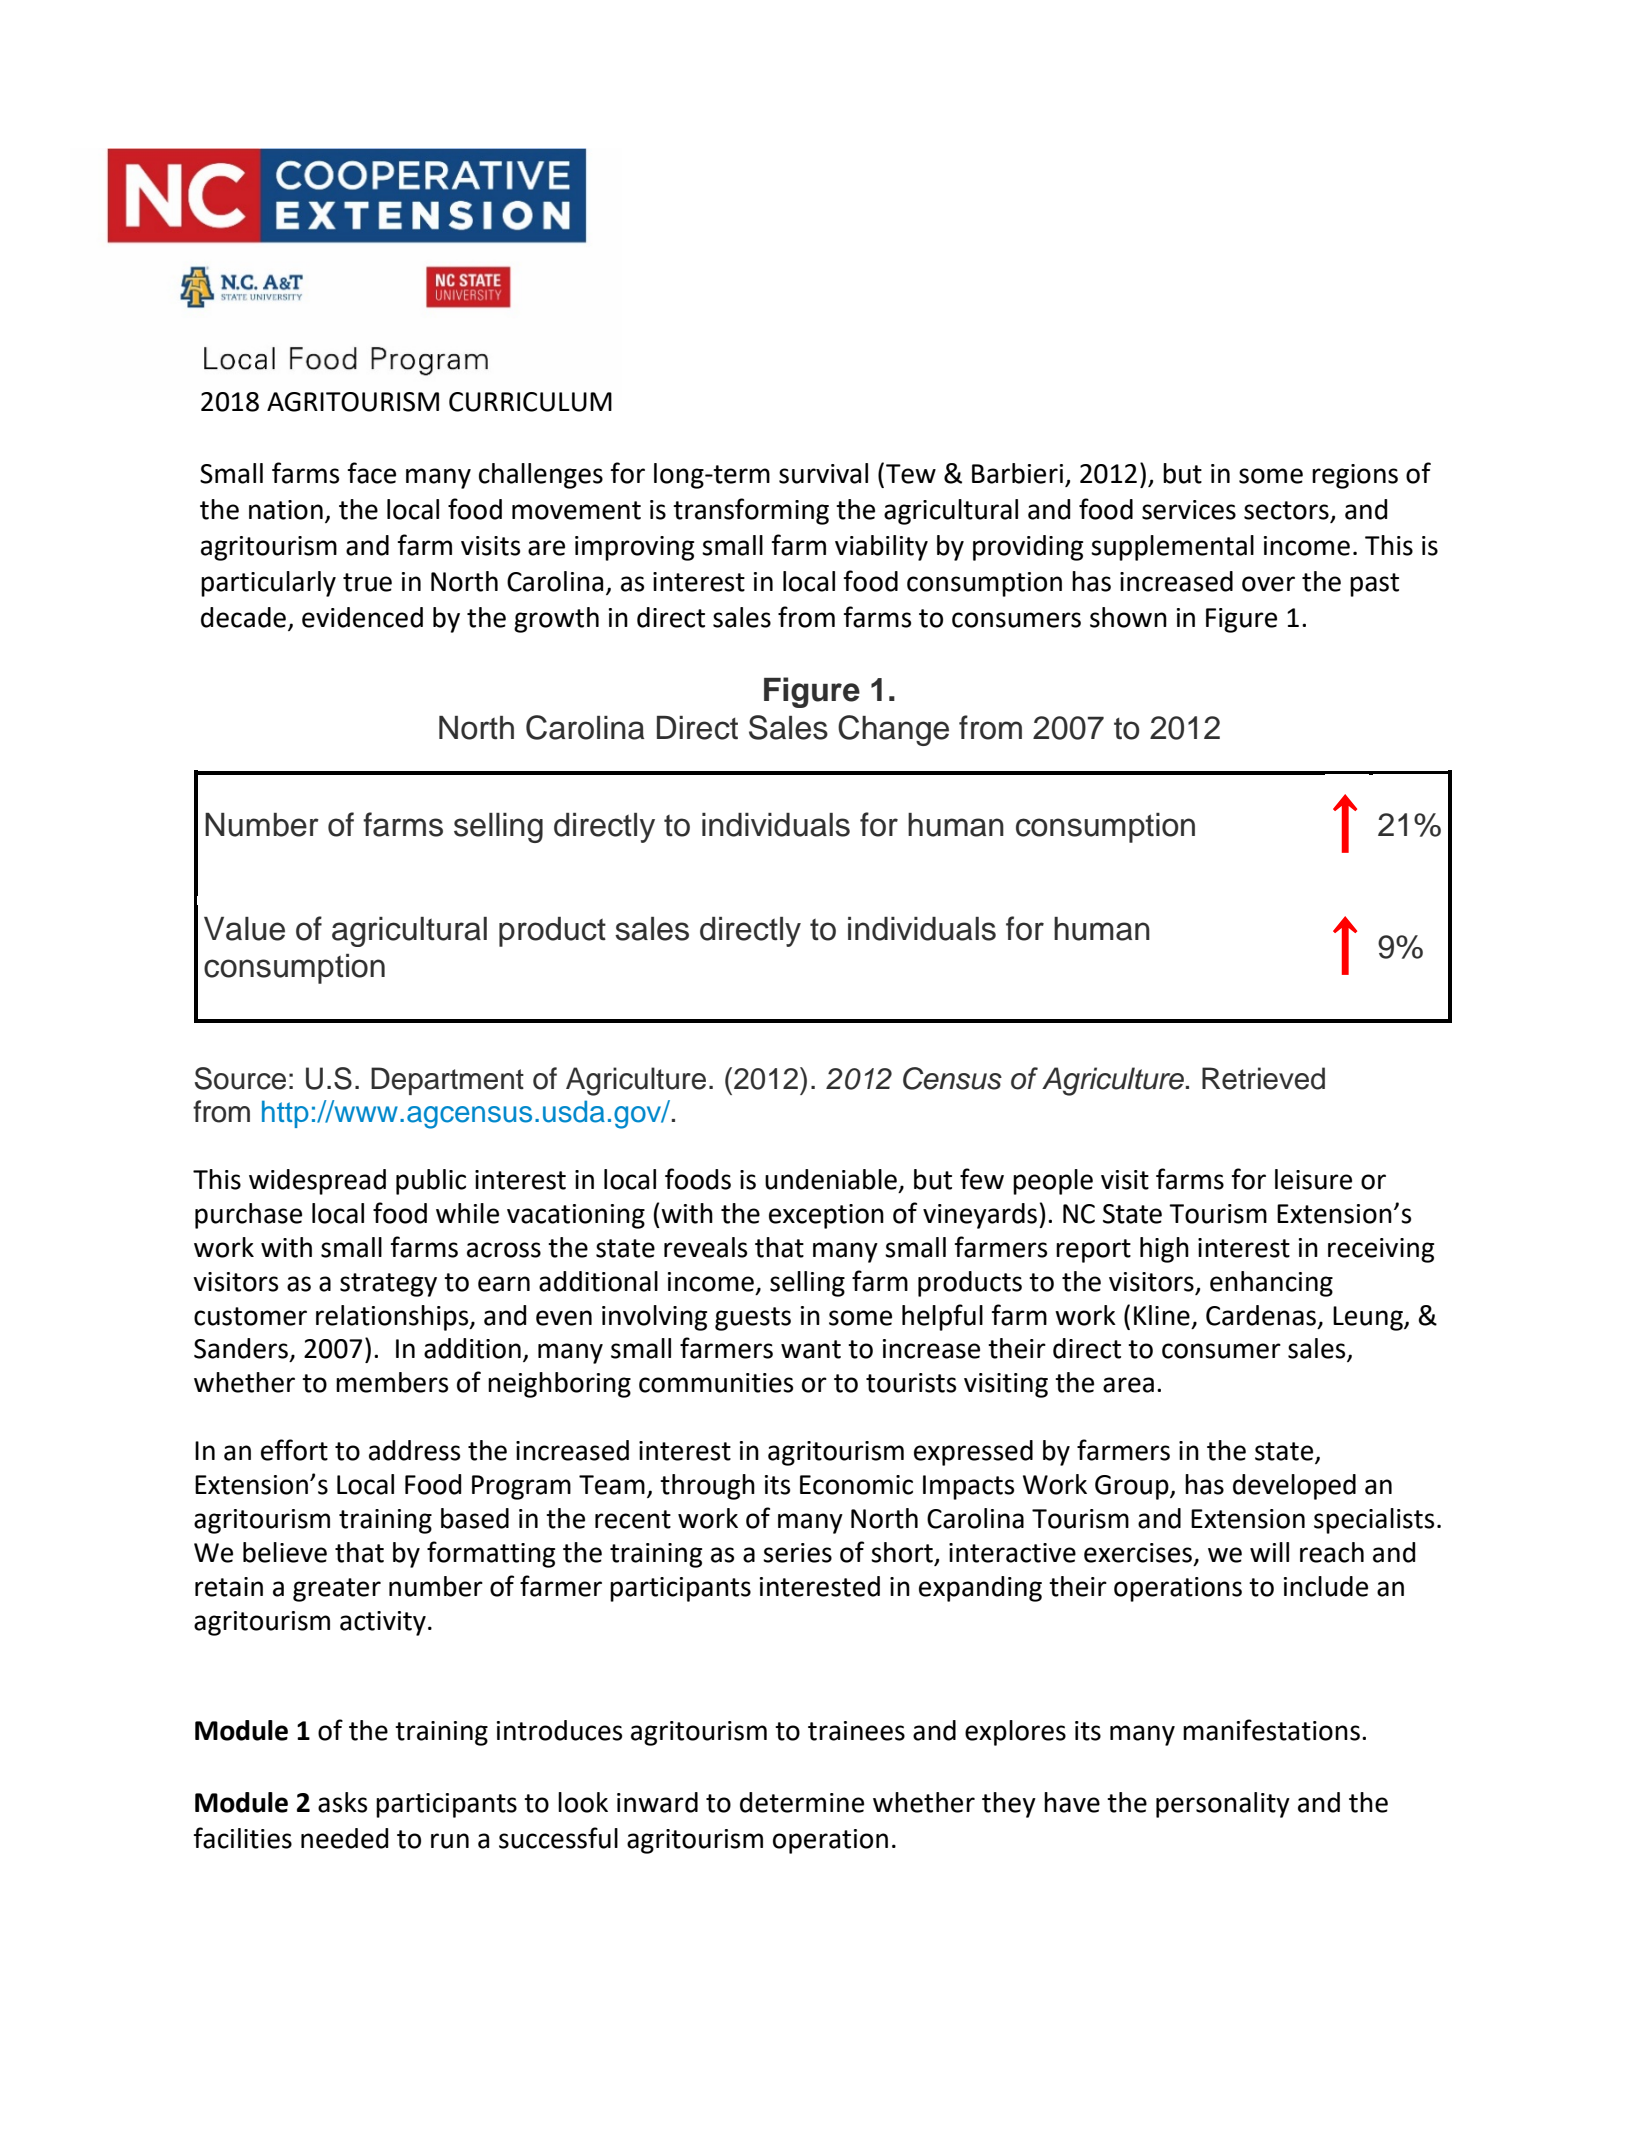  Describe the element at coordinates (856, 1731) in the screenshot. I see `trainees` at that location.
